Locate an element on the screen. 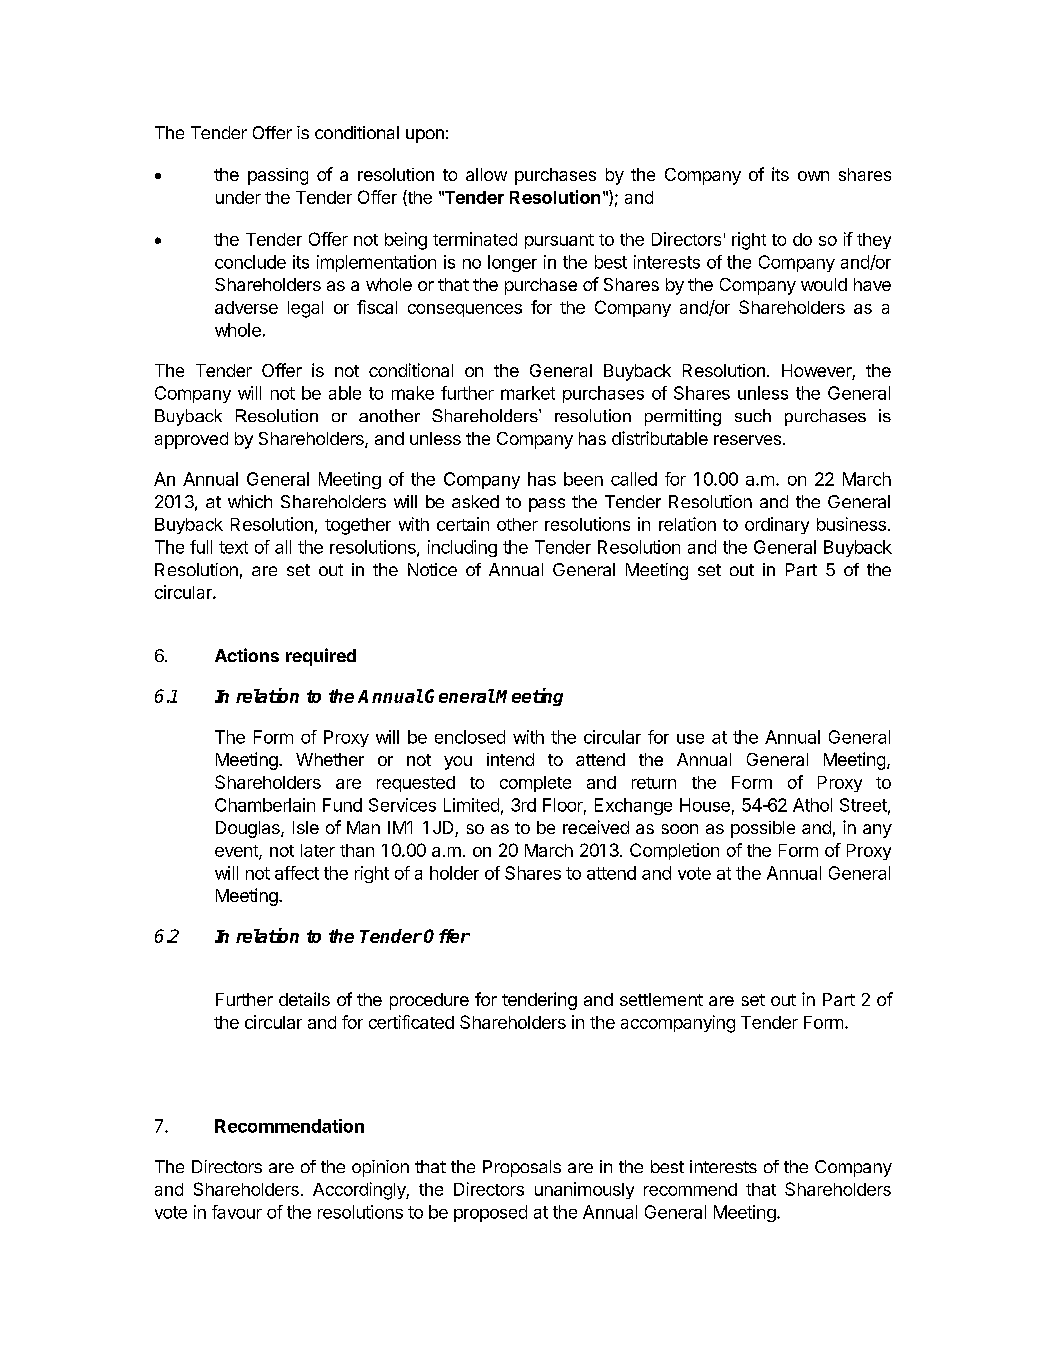 The height and width of the screenshot is (1352, 1045). favour is located at coordinates (237, 1212).
